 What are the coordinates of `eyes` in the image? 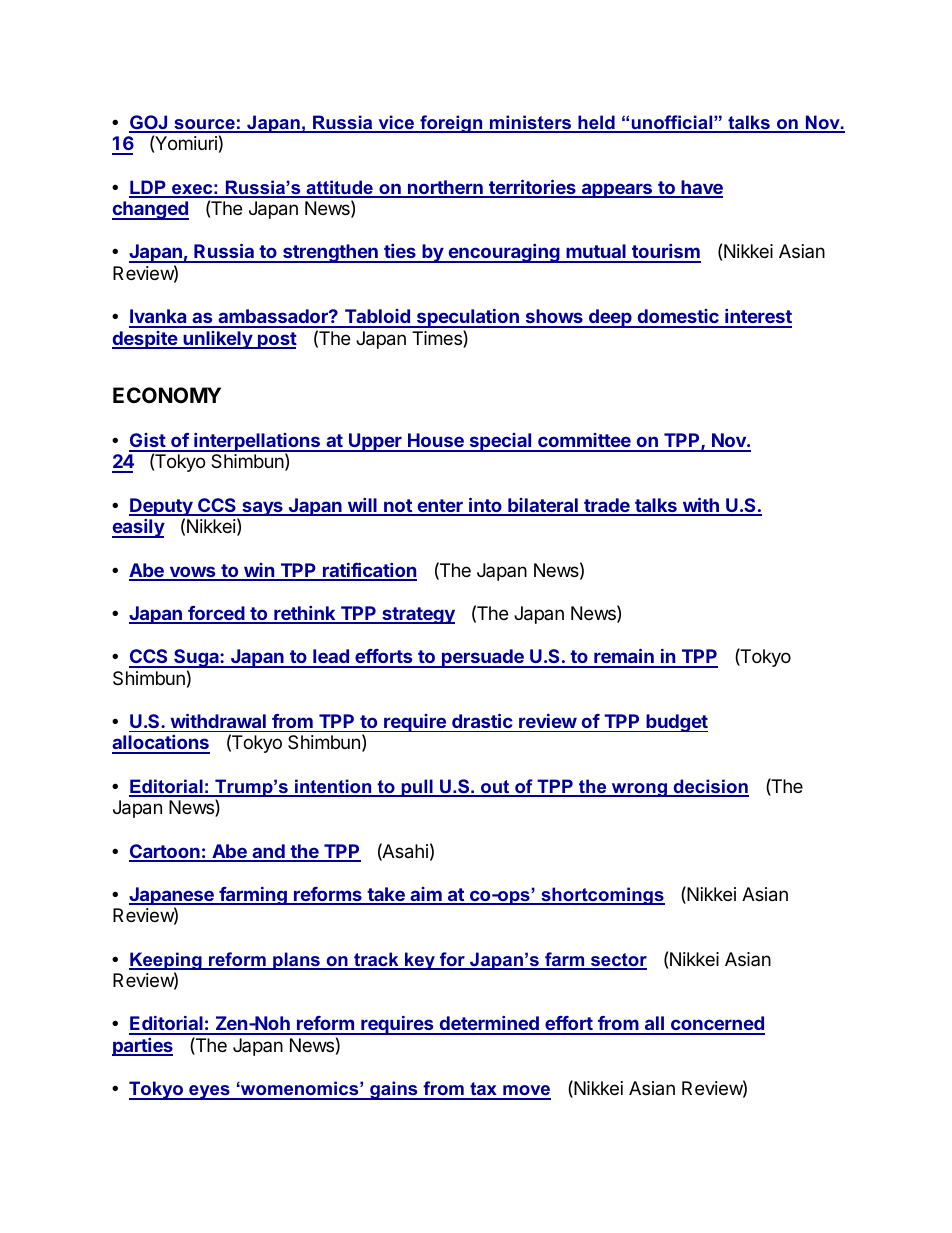 It's located at (209, 1092).
